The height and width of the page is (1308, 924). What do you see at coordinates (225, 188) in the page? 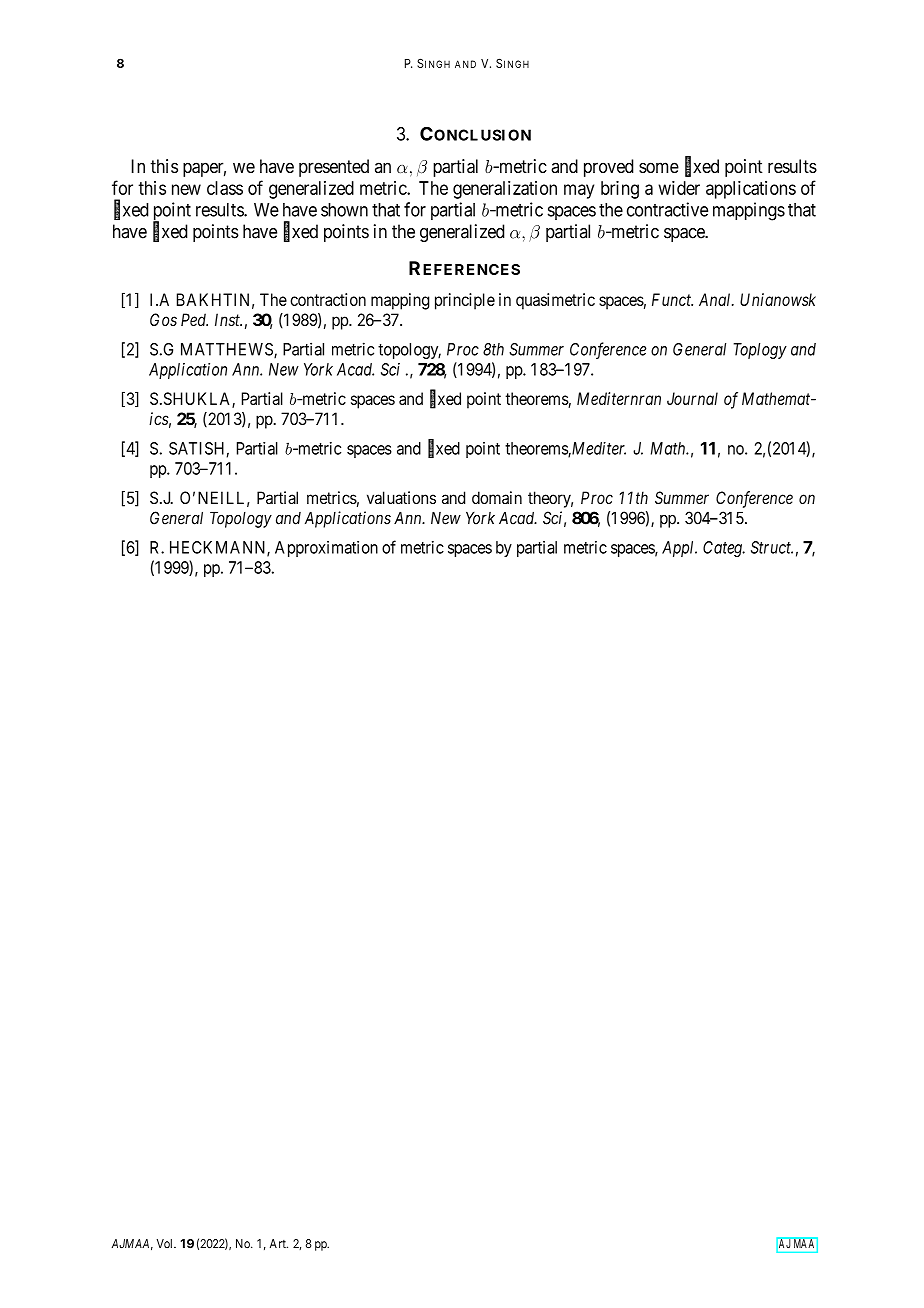
I see `class` at bounding box center [225, 188].
